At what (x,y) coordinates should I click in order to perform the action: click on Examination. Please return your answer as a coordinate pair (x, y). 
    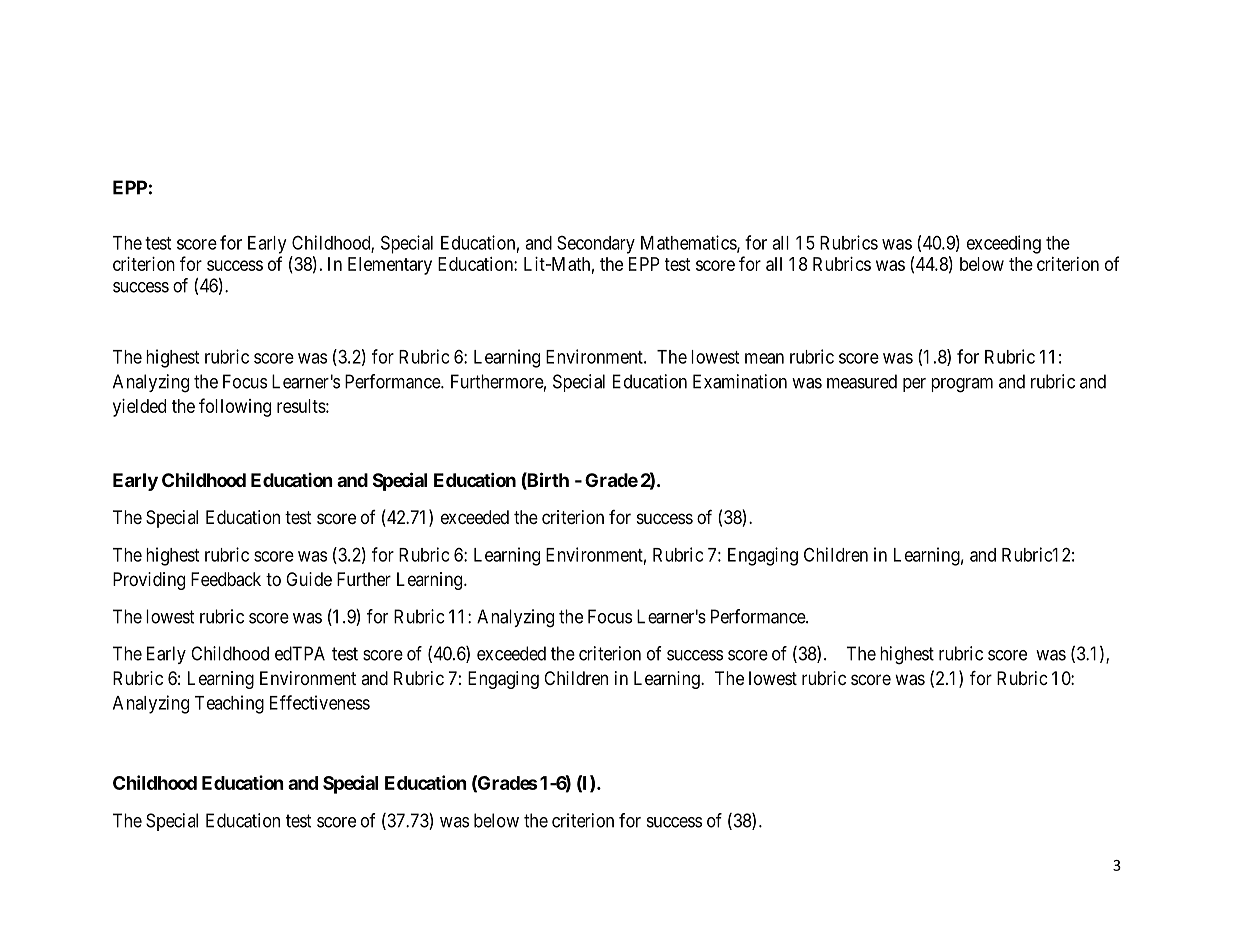
    Looking at the image, I should click on (740, 381).
